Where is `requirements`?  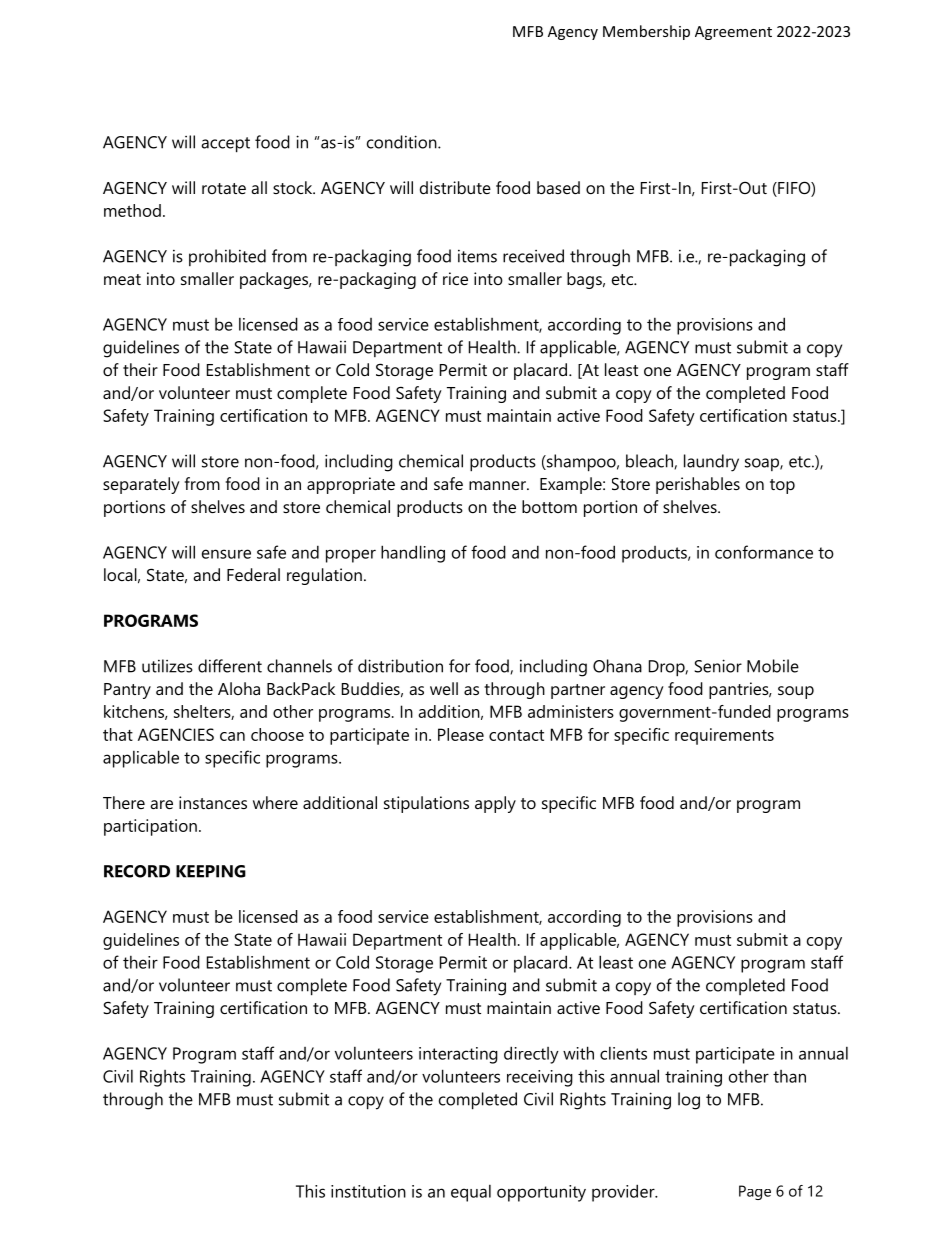 requirements is located at coordinates (724, 736).
